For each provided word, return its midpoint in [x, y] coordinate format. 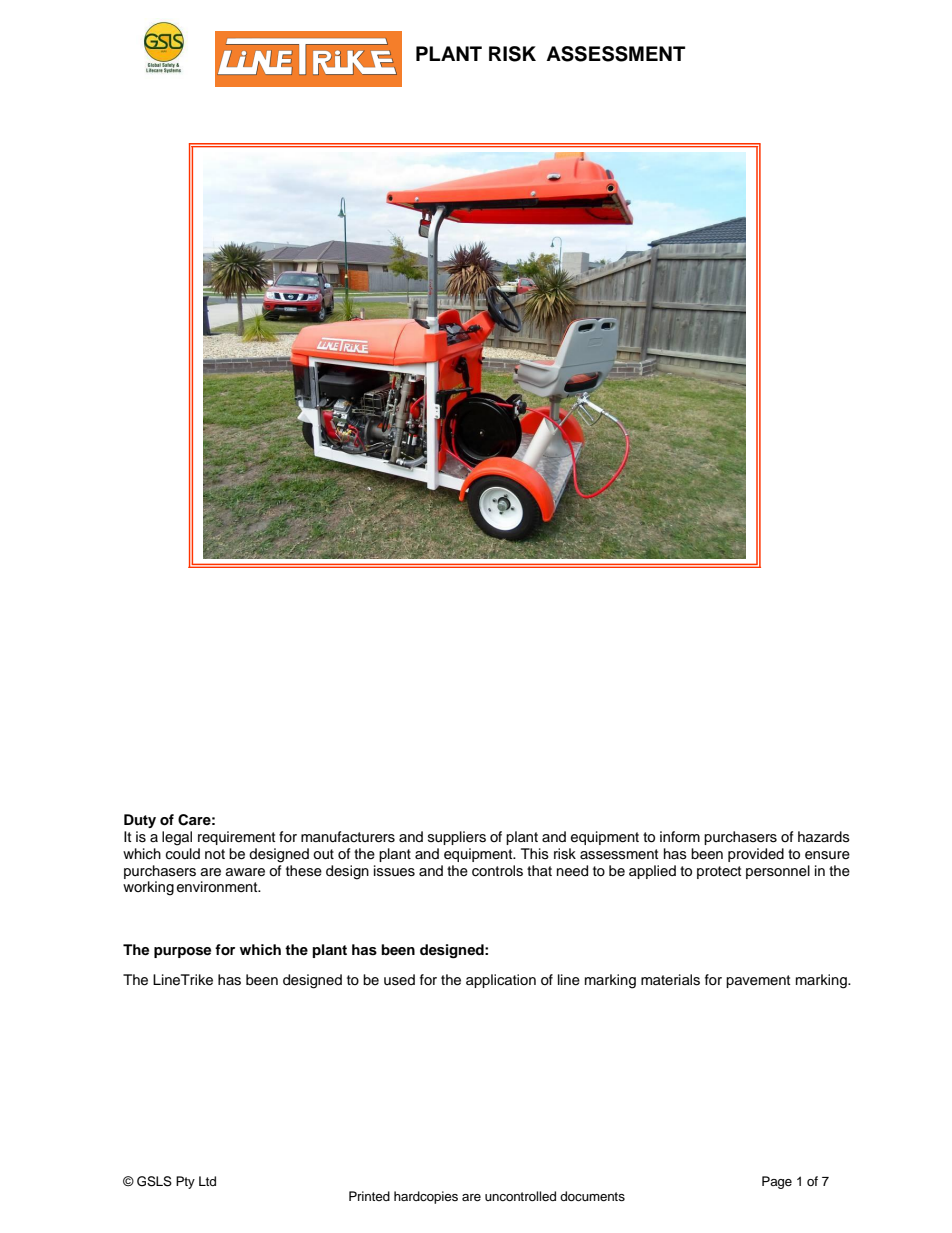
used [399, 980]
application [501, 981]
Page [777, 1182]
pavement [758, 981]
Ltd [207, 1181]
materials [670, 980]
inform [680, 836]
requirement [236, 838]
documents [592, 1196]
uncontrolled [520, 1196]
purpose [182, 952]
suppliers [457, 838]
